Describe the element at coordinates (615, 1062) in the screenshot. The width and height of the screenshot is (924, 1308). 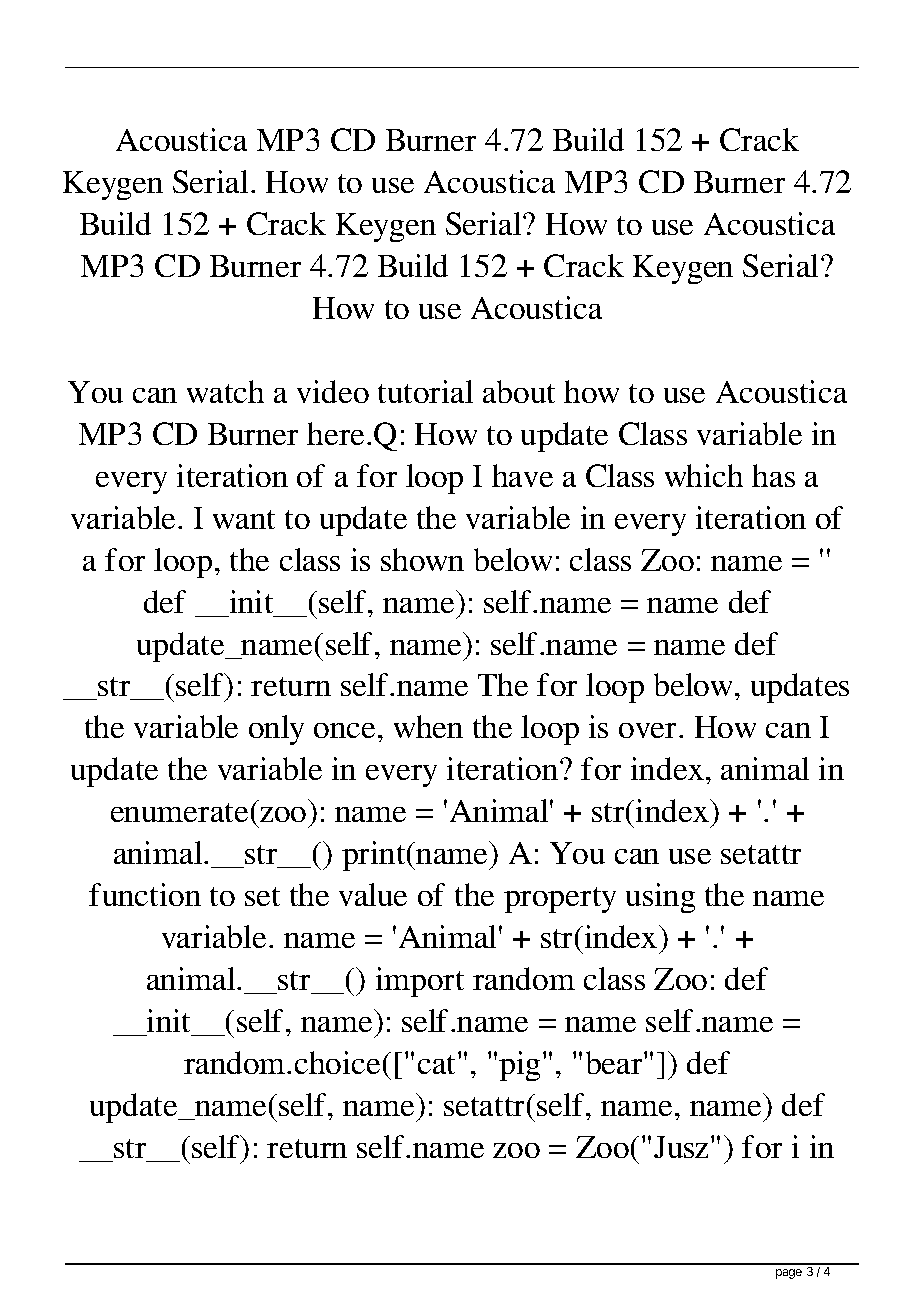
I see `bear` at that location.
